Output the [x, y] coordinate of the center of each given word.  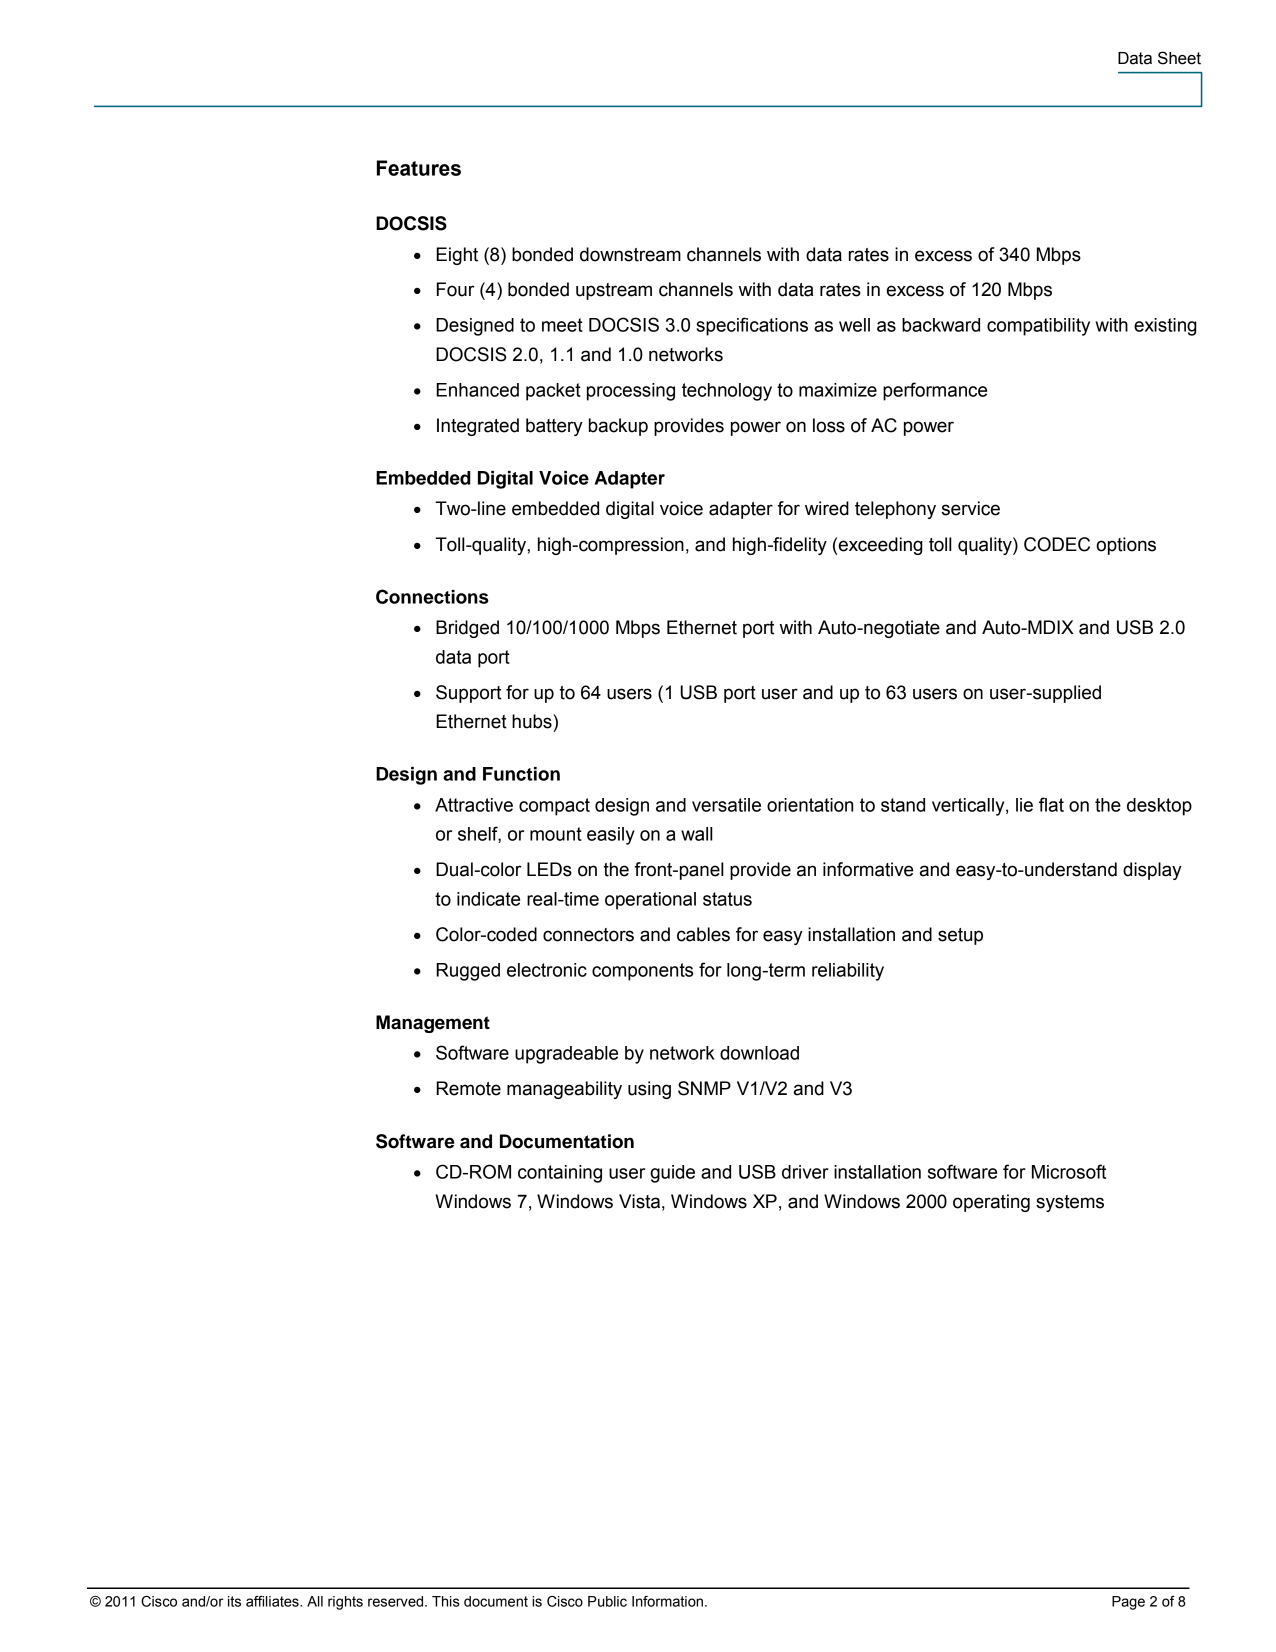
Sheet [1179, 58]
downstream [630, 254]
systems [1070, 1203]
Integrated [478, 427]
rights [345, 1603]
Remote [468, 1088]
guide [672, 1174]
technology [727, 392]
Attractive [474, 805]
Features [419, 168]
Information [667, 1601]
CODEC [1057, 544]
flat [1051, 804]
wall [697, 834]
